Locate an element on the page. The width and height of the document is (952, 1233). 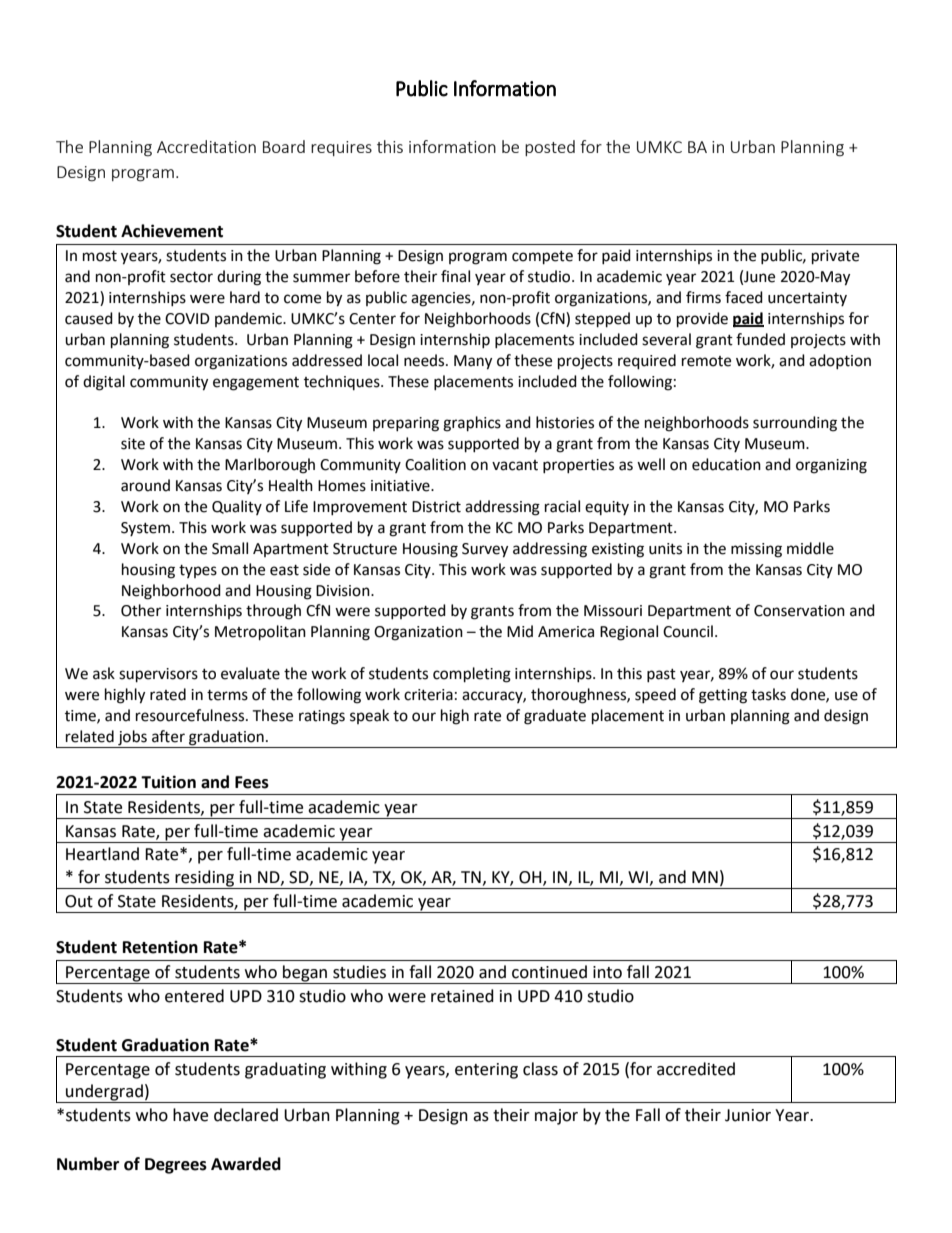
completing is located at coordinates (472, 675).
